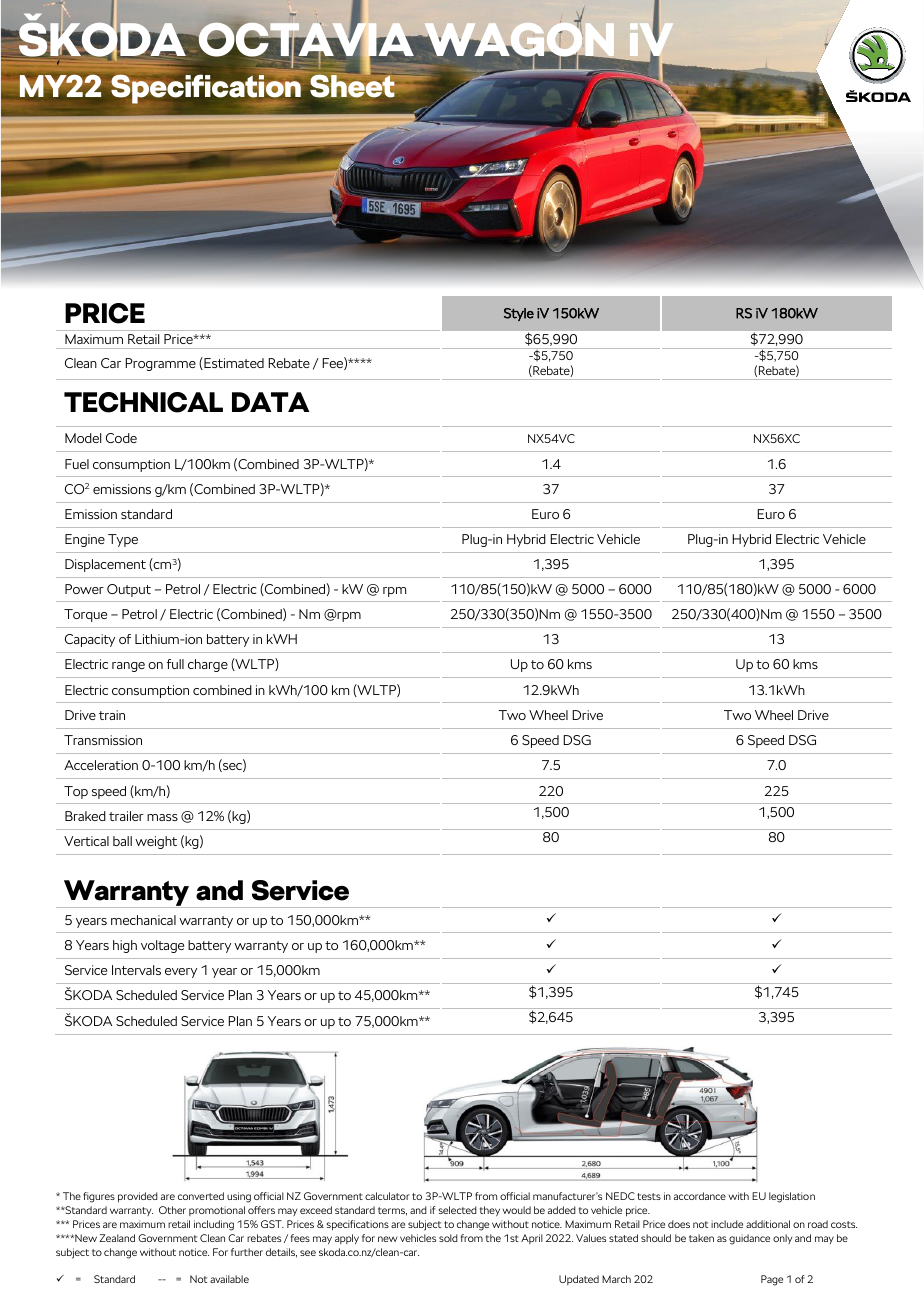 The image size is (924, 1308). I want to click on mass, so click(162, 817).
